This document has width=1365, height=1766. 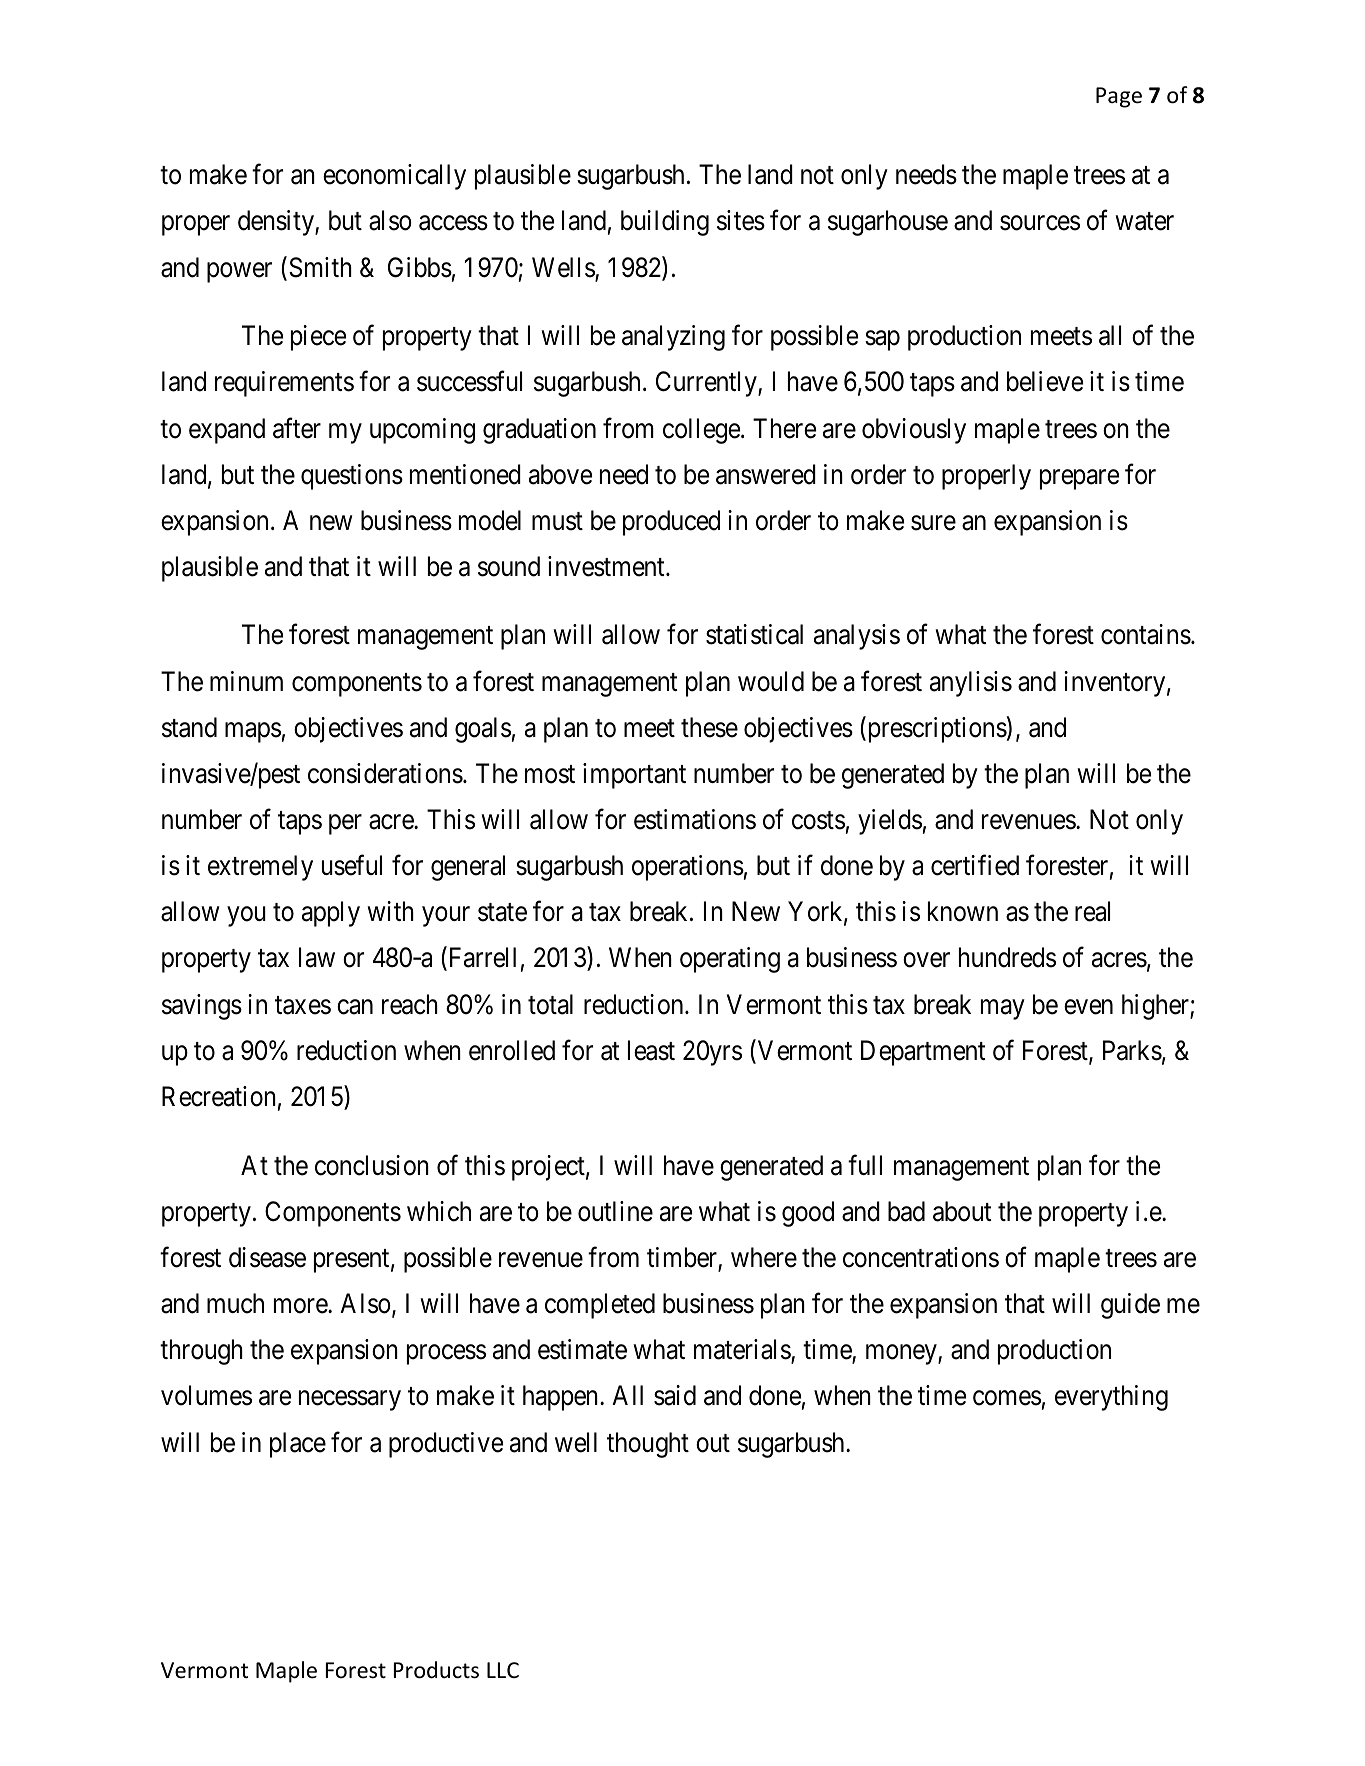 I want to click on sources, so click(x=1040, y=223).
